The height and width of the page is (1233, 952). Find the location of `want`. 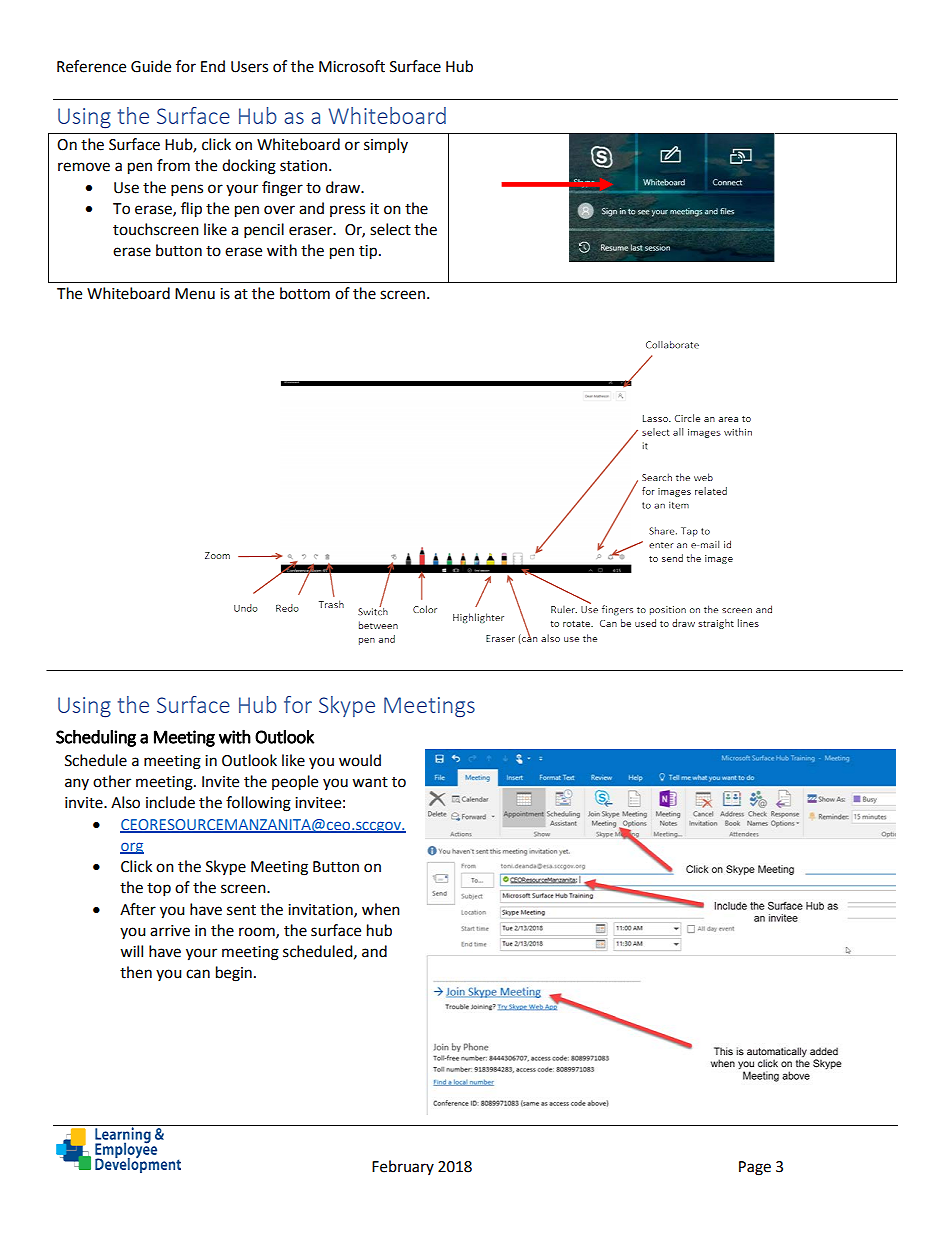

want is located at coordinates (370, 782).
